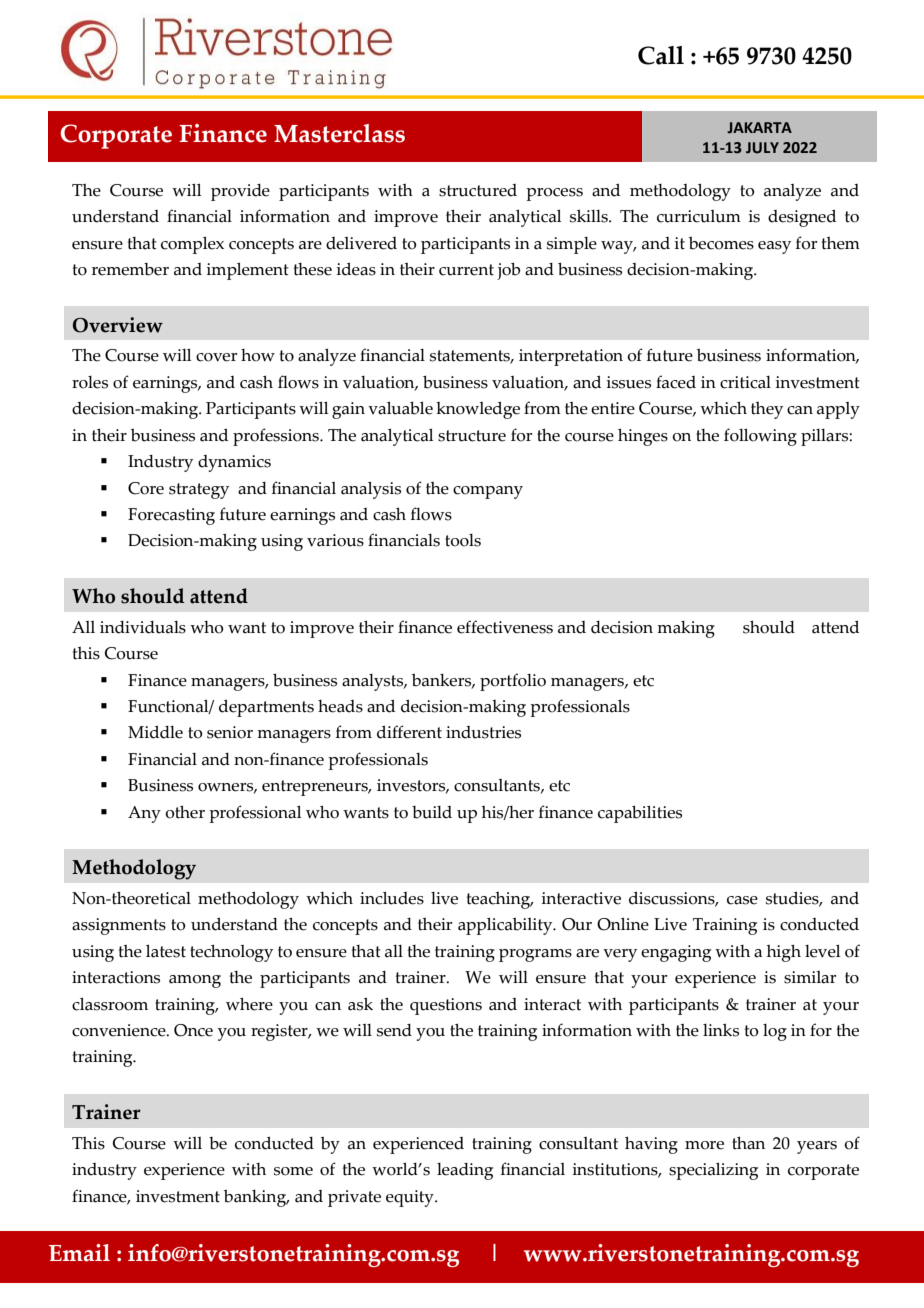 The image size is (924, 1308). What do you see at coordinates (506, 926) in the screenshot?
I see `applicability` at bounding box center [506, 926].
